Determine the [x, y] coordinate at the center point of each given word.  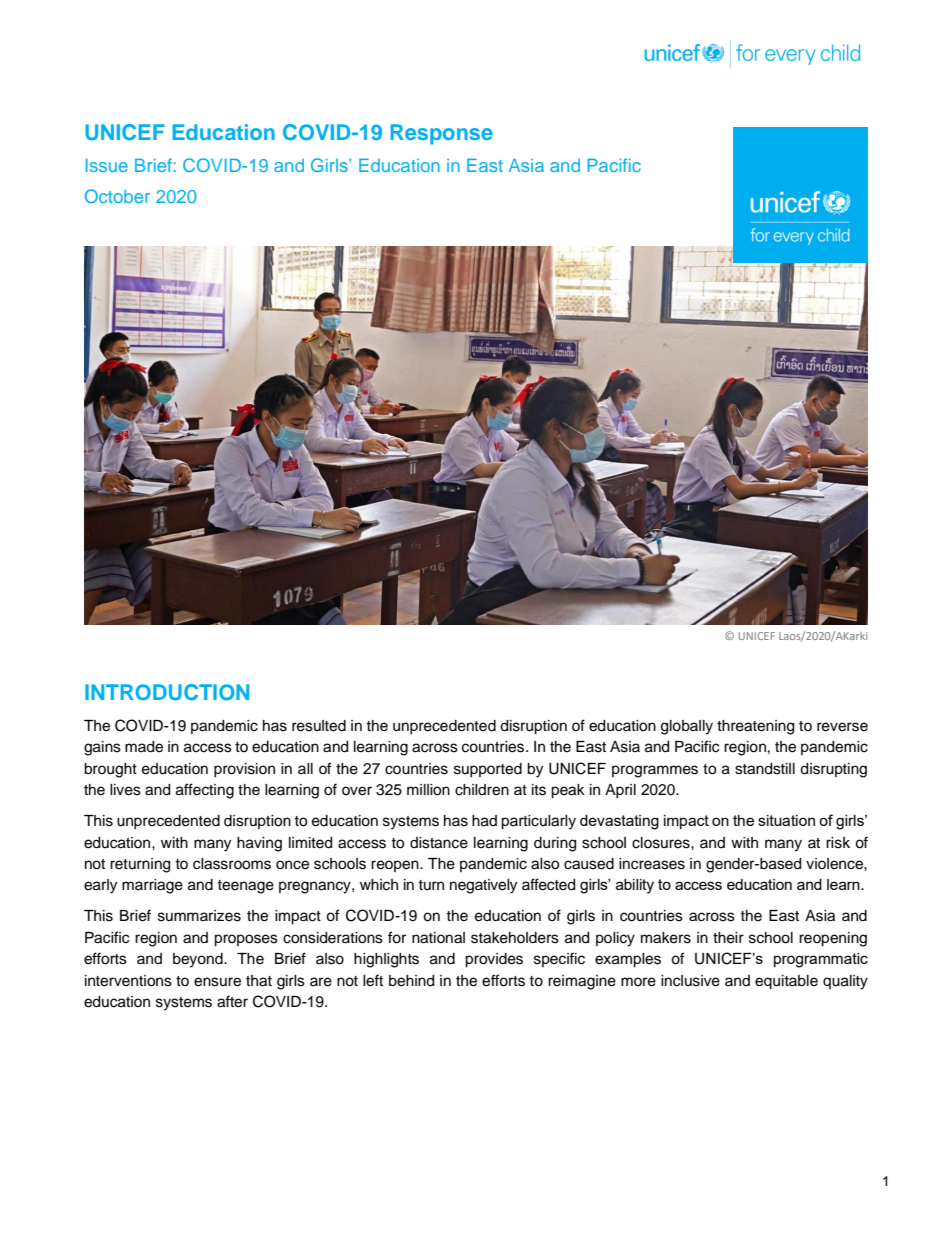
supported [488, 770]
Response [442, 134]
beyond [199, 960]
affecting [205, 791]
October [117, 196]
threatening [755, 727]
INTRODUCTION [167, 692]
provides [494, 960]
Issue [107, 165]
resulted [319, 726]
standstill [765, 769]
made [144, 747]
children [482, 790]
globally [687, 727]
